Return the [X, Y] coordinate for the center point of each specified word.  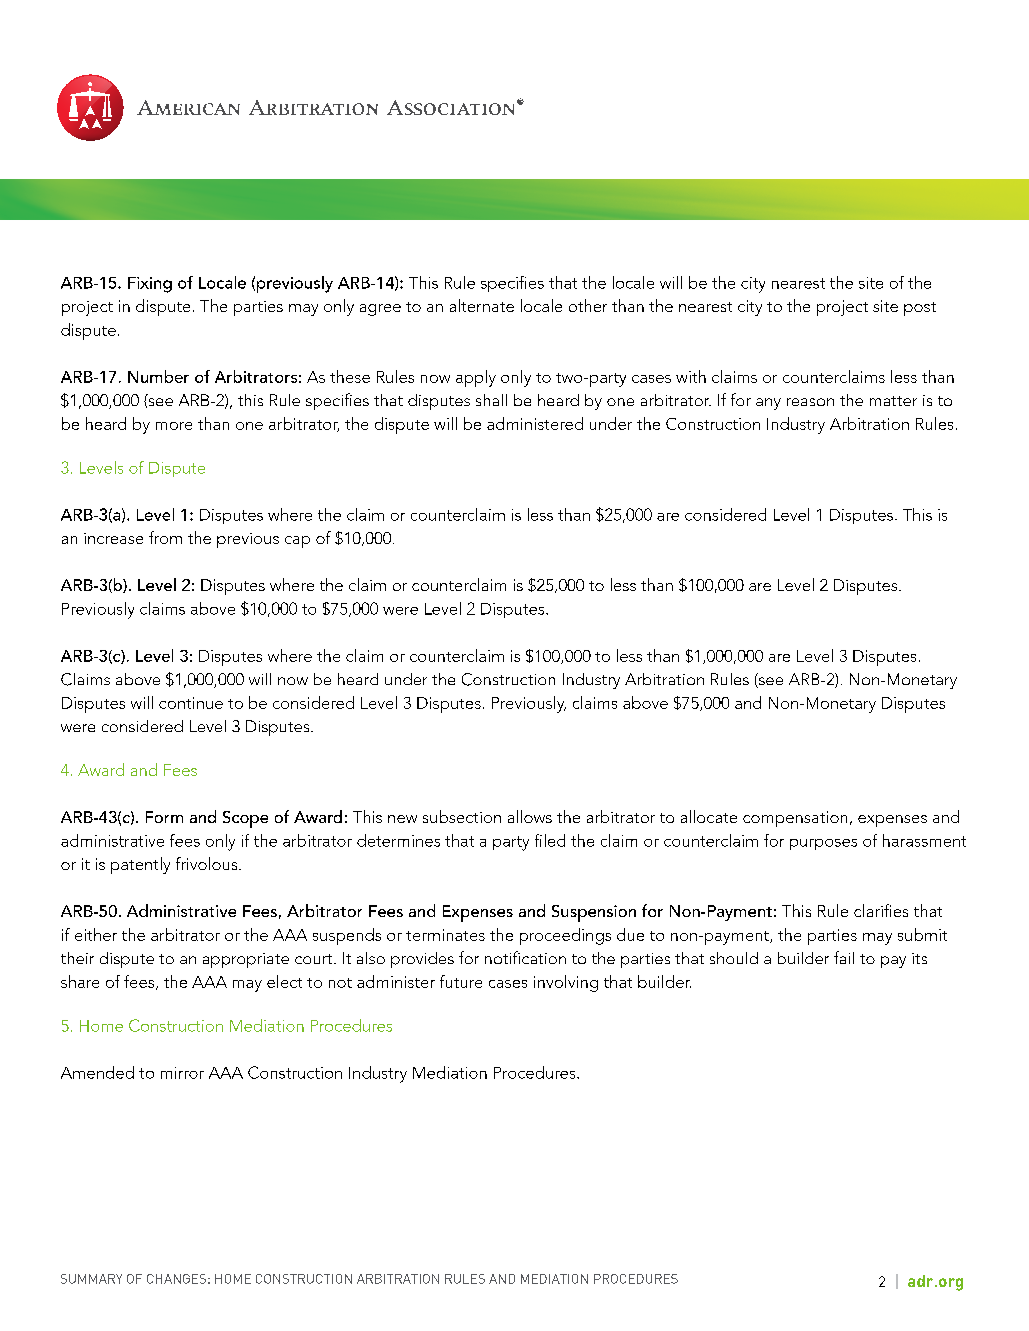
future [461, 981]
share [80, 981]
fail [844, 957]
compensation [795, 819]
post [920, 309]
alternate [482, 305]
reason [810, 402]
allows [530, 816]
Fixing [150, 285]
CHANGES [176, 1279]
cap [297, 542]
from [165, 537]
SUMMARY [91, 1279]
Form [164, 817]
